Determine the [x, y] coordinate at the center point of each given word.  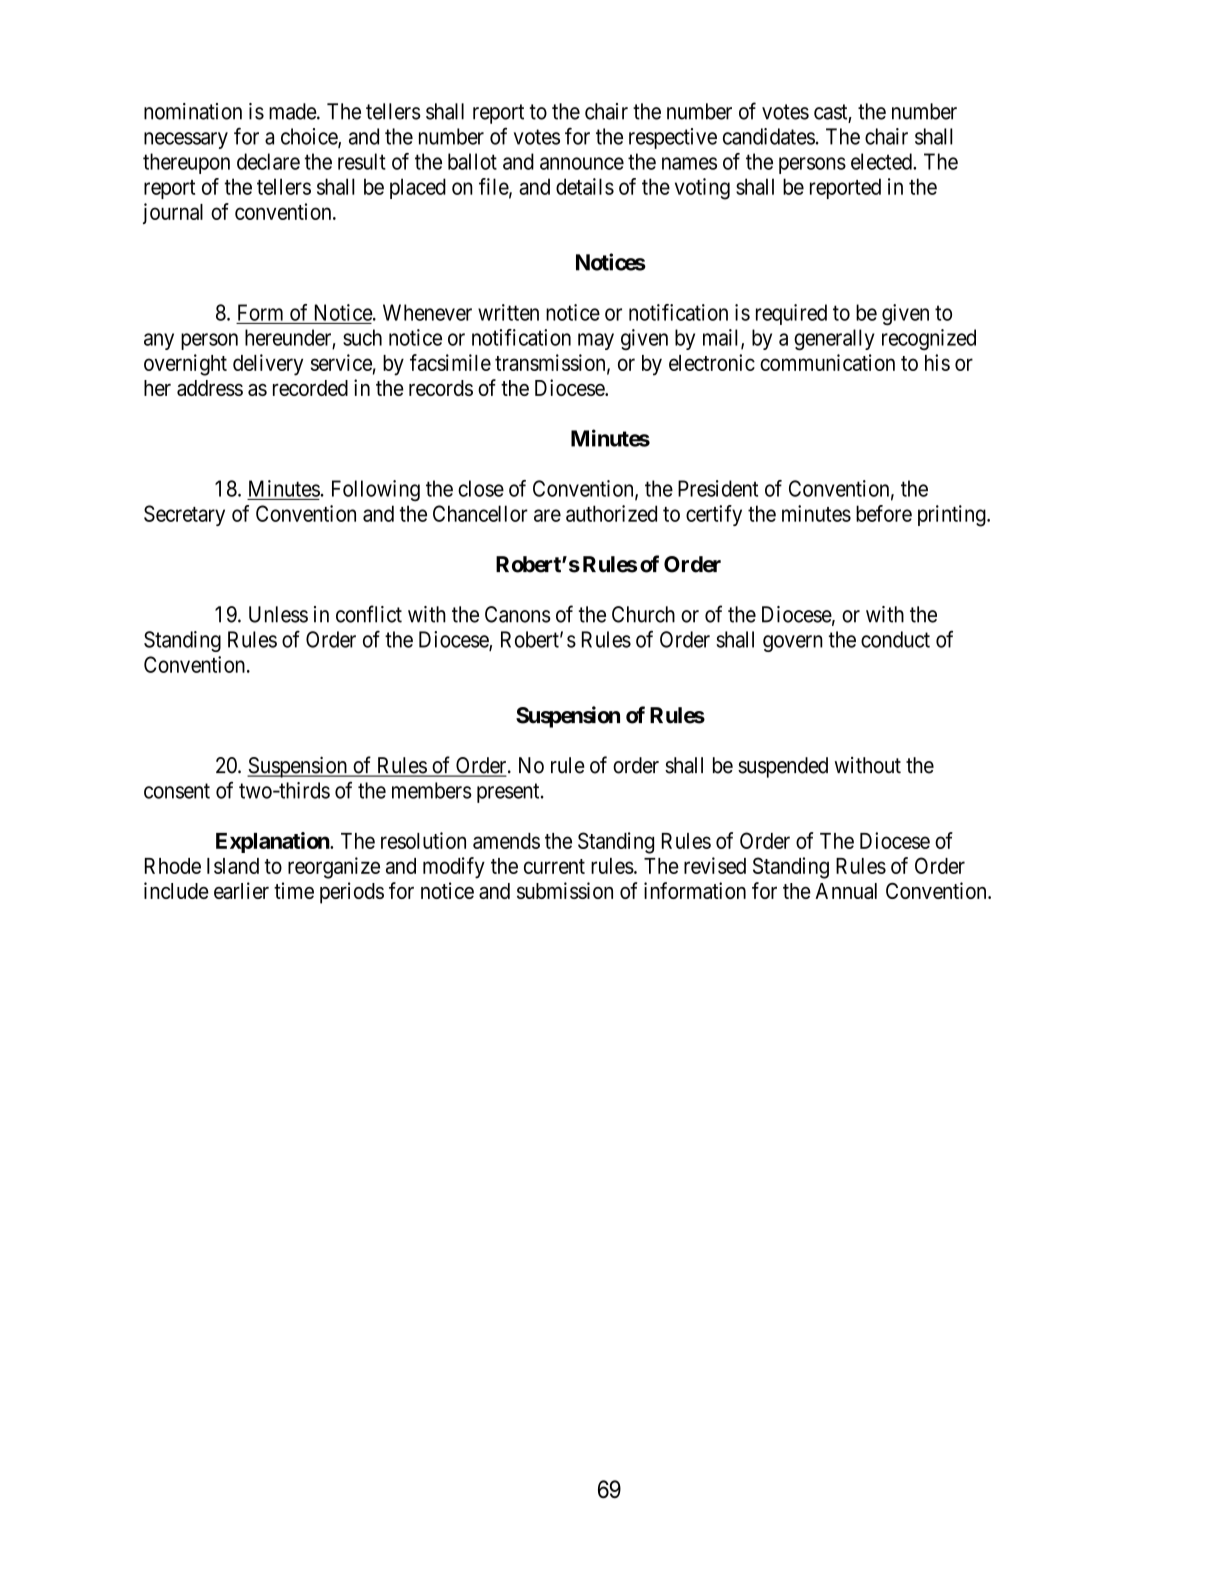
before [884, 513]
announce [582, 163]
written [508, 312]
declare [268, 161]
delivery [268, 365]
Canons [518, 614]
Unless [278, 614]
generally [834, 339]
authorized [611, 513]
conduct [895, 639]
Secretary [184, 515]
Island [233, 866]
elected [882, 161]
